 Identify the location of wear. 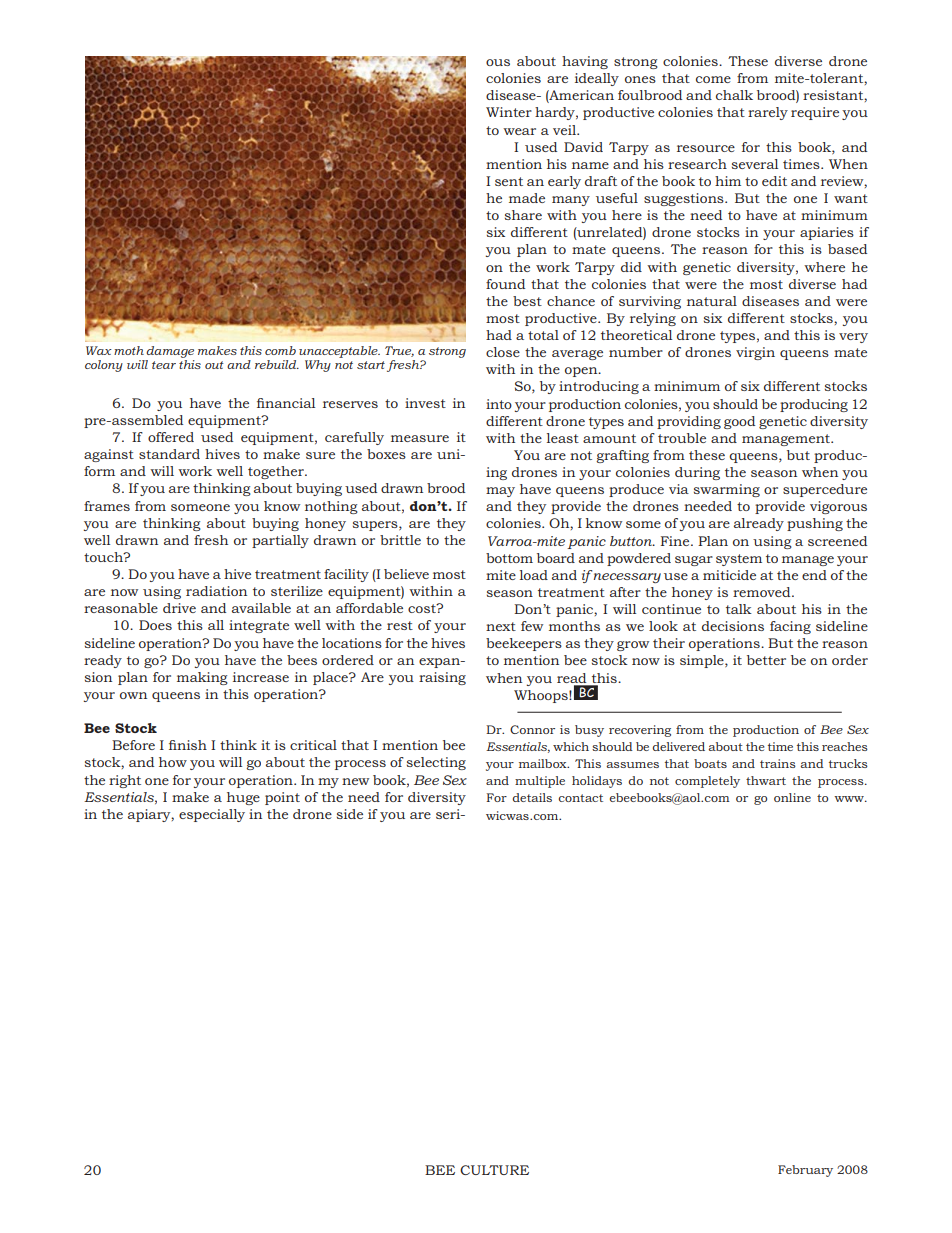
(519, 131).
